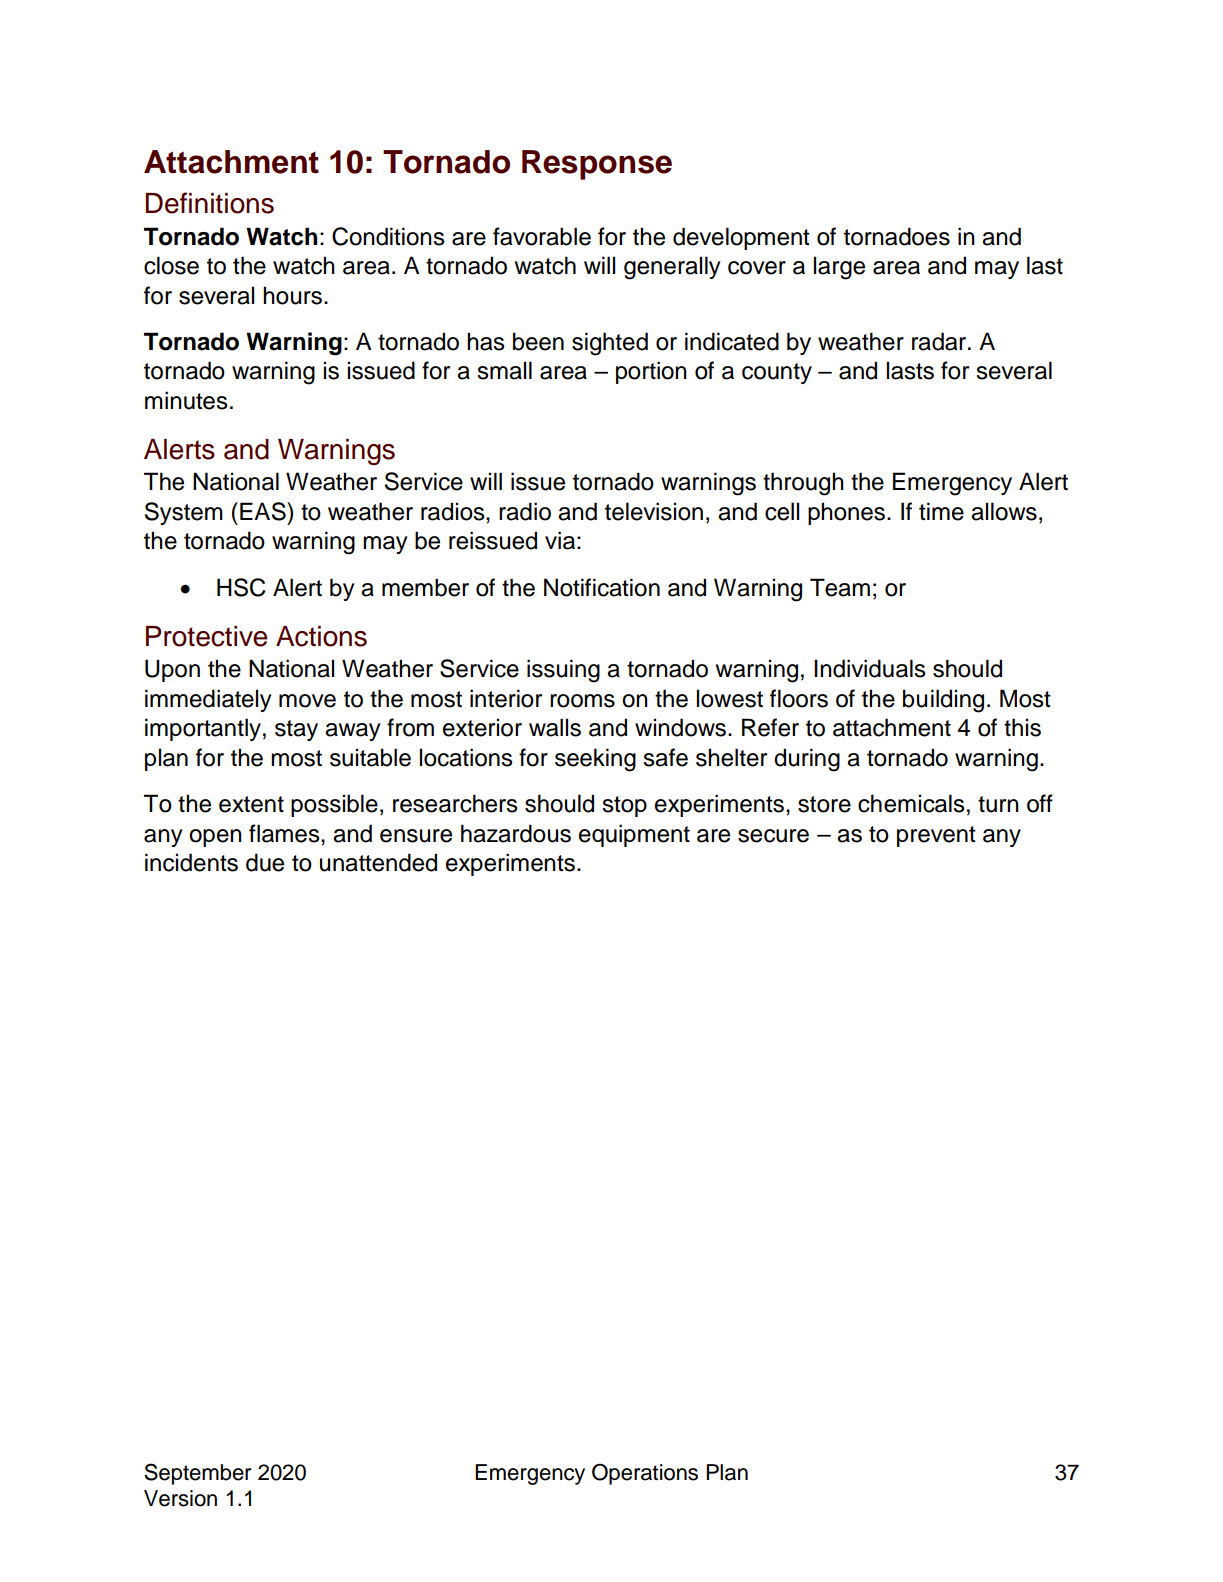 The height and width of the image is (1582, 1223). Describe the element at coordinates (936, 836) in the image. I see `prevent` at that location.
